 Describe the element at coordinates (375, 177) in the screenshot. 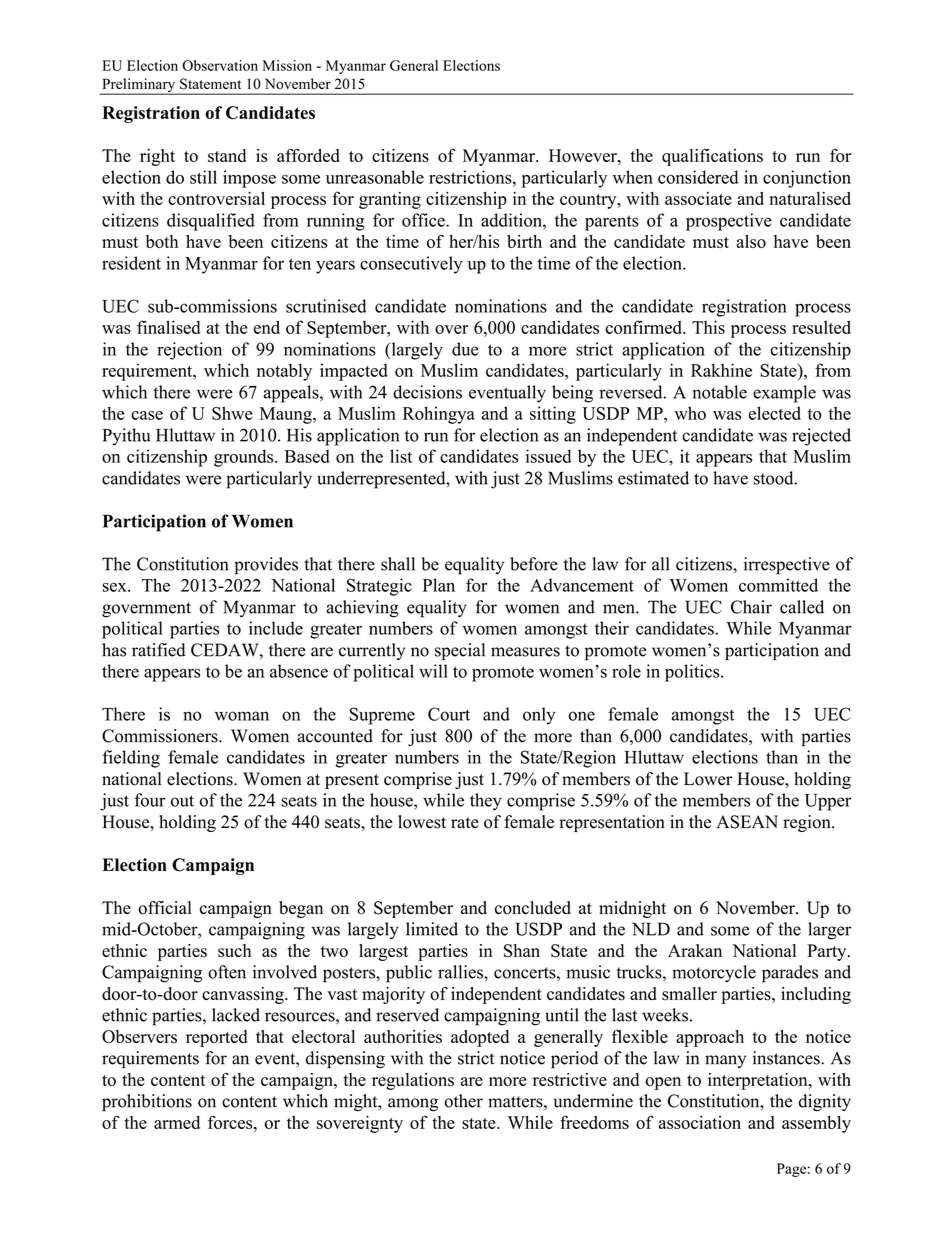

I see `unreasonable` at that location.
